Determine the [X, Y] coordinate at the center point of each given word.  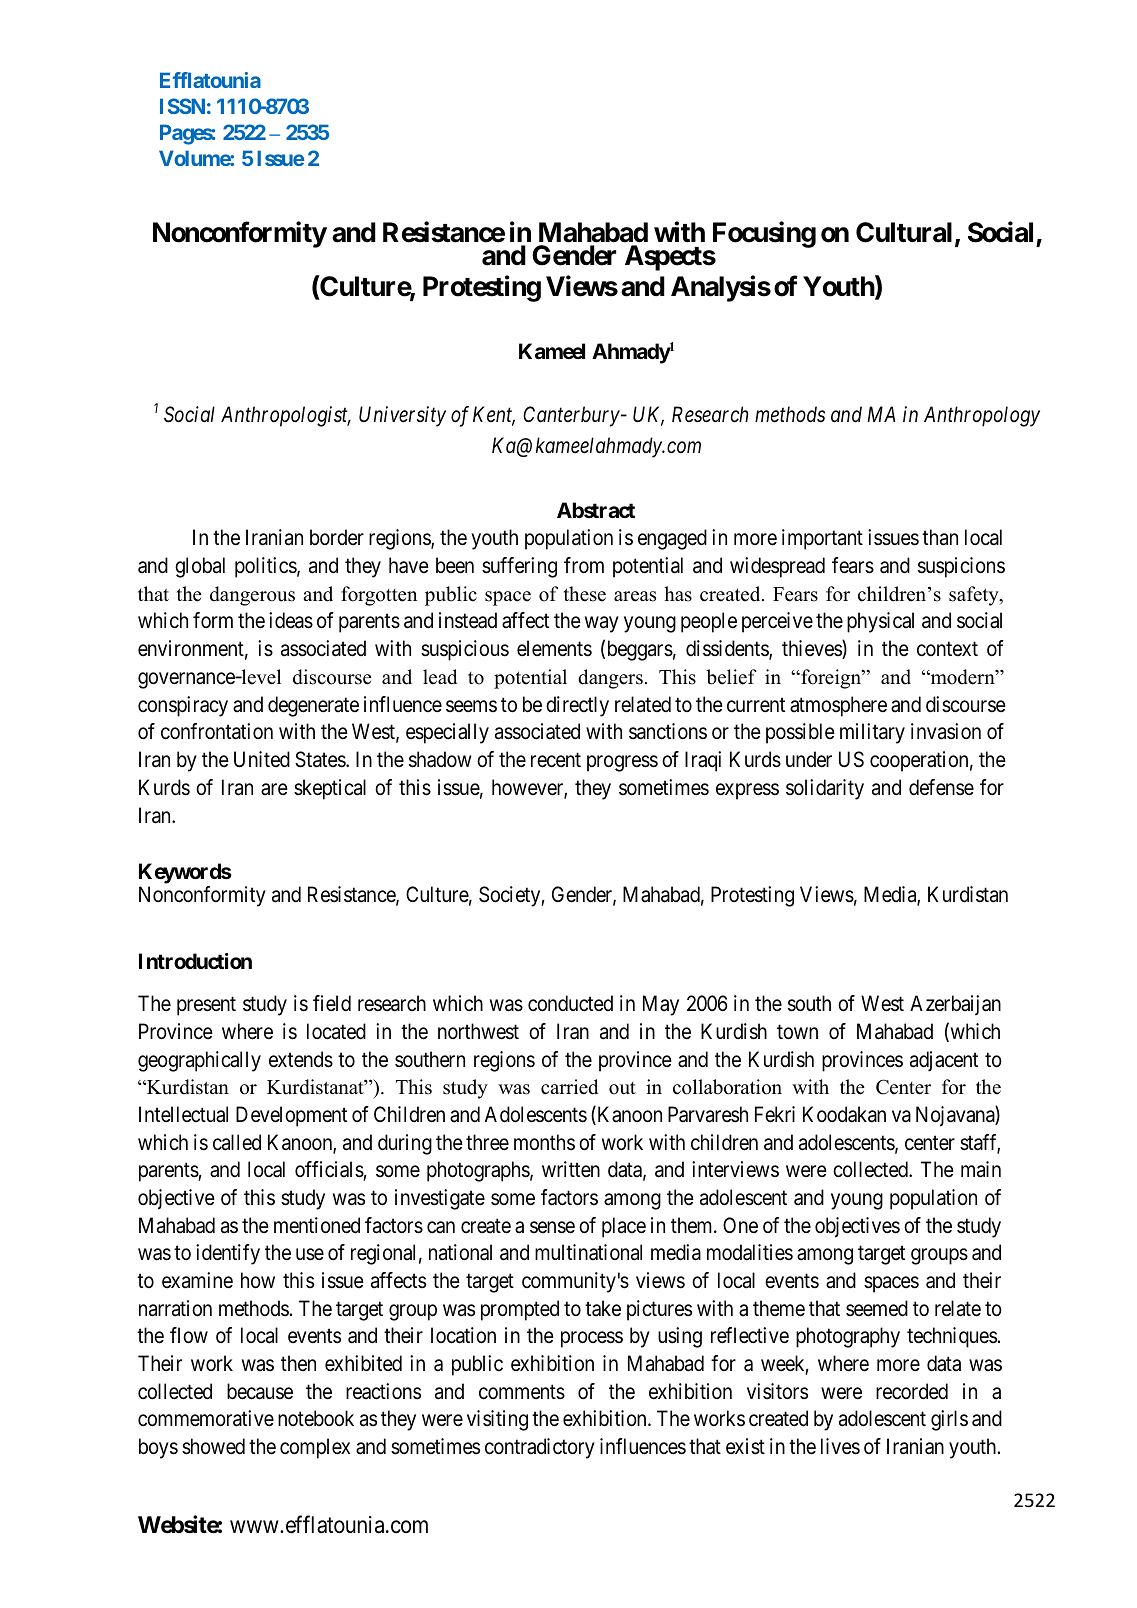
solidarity [825, 789]
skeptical [330, 789]
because [260, 1391]
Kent [494, 415]
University [402, 416]
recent [556, 760]
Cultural [904, 232]
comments [522, 1392]
